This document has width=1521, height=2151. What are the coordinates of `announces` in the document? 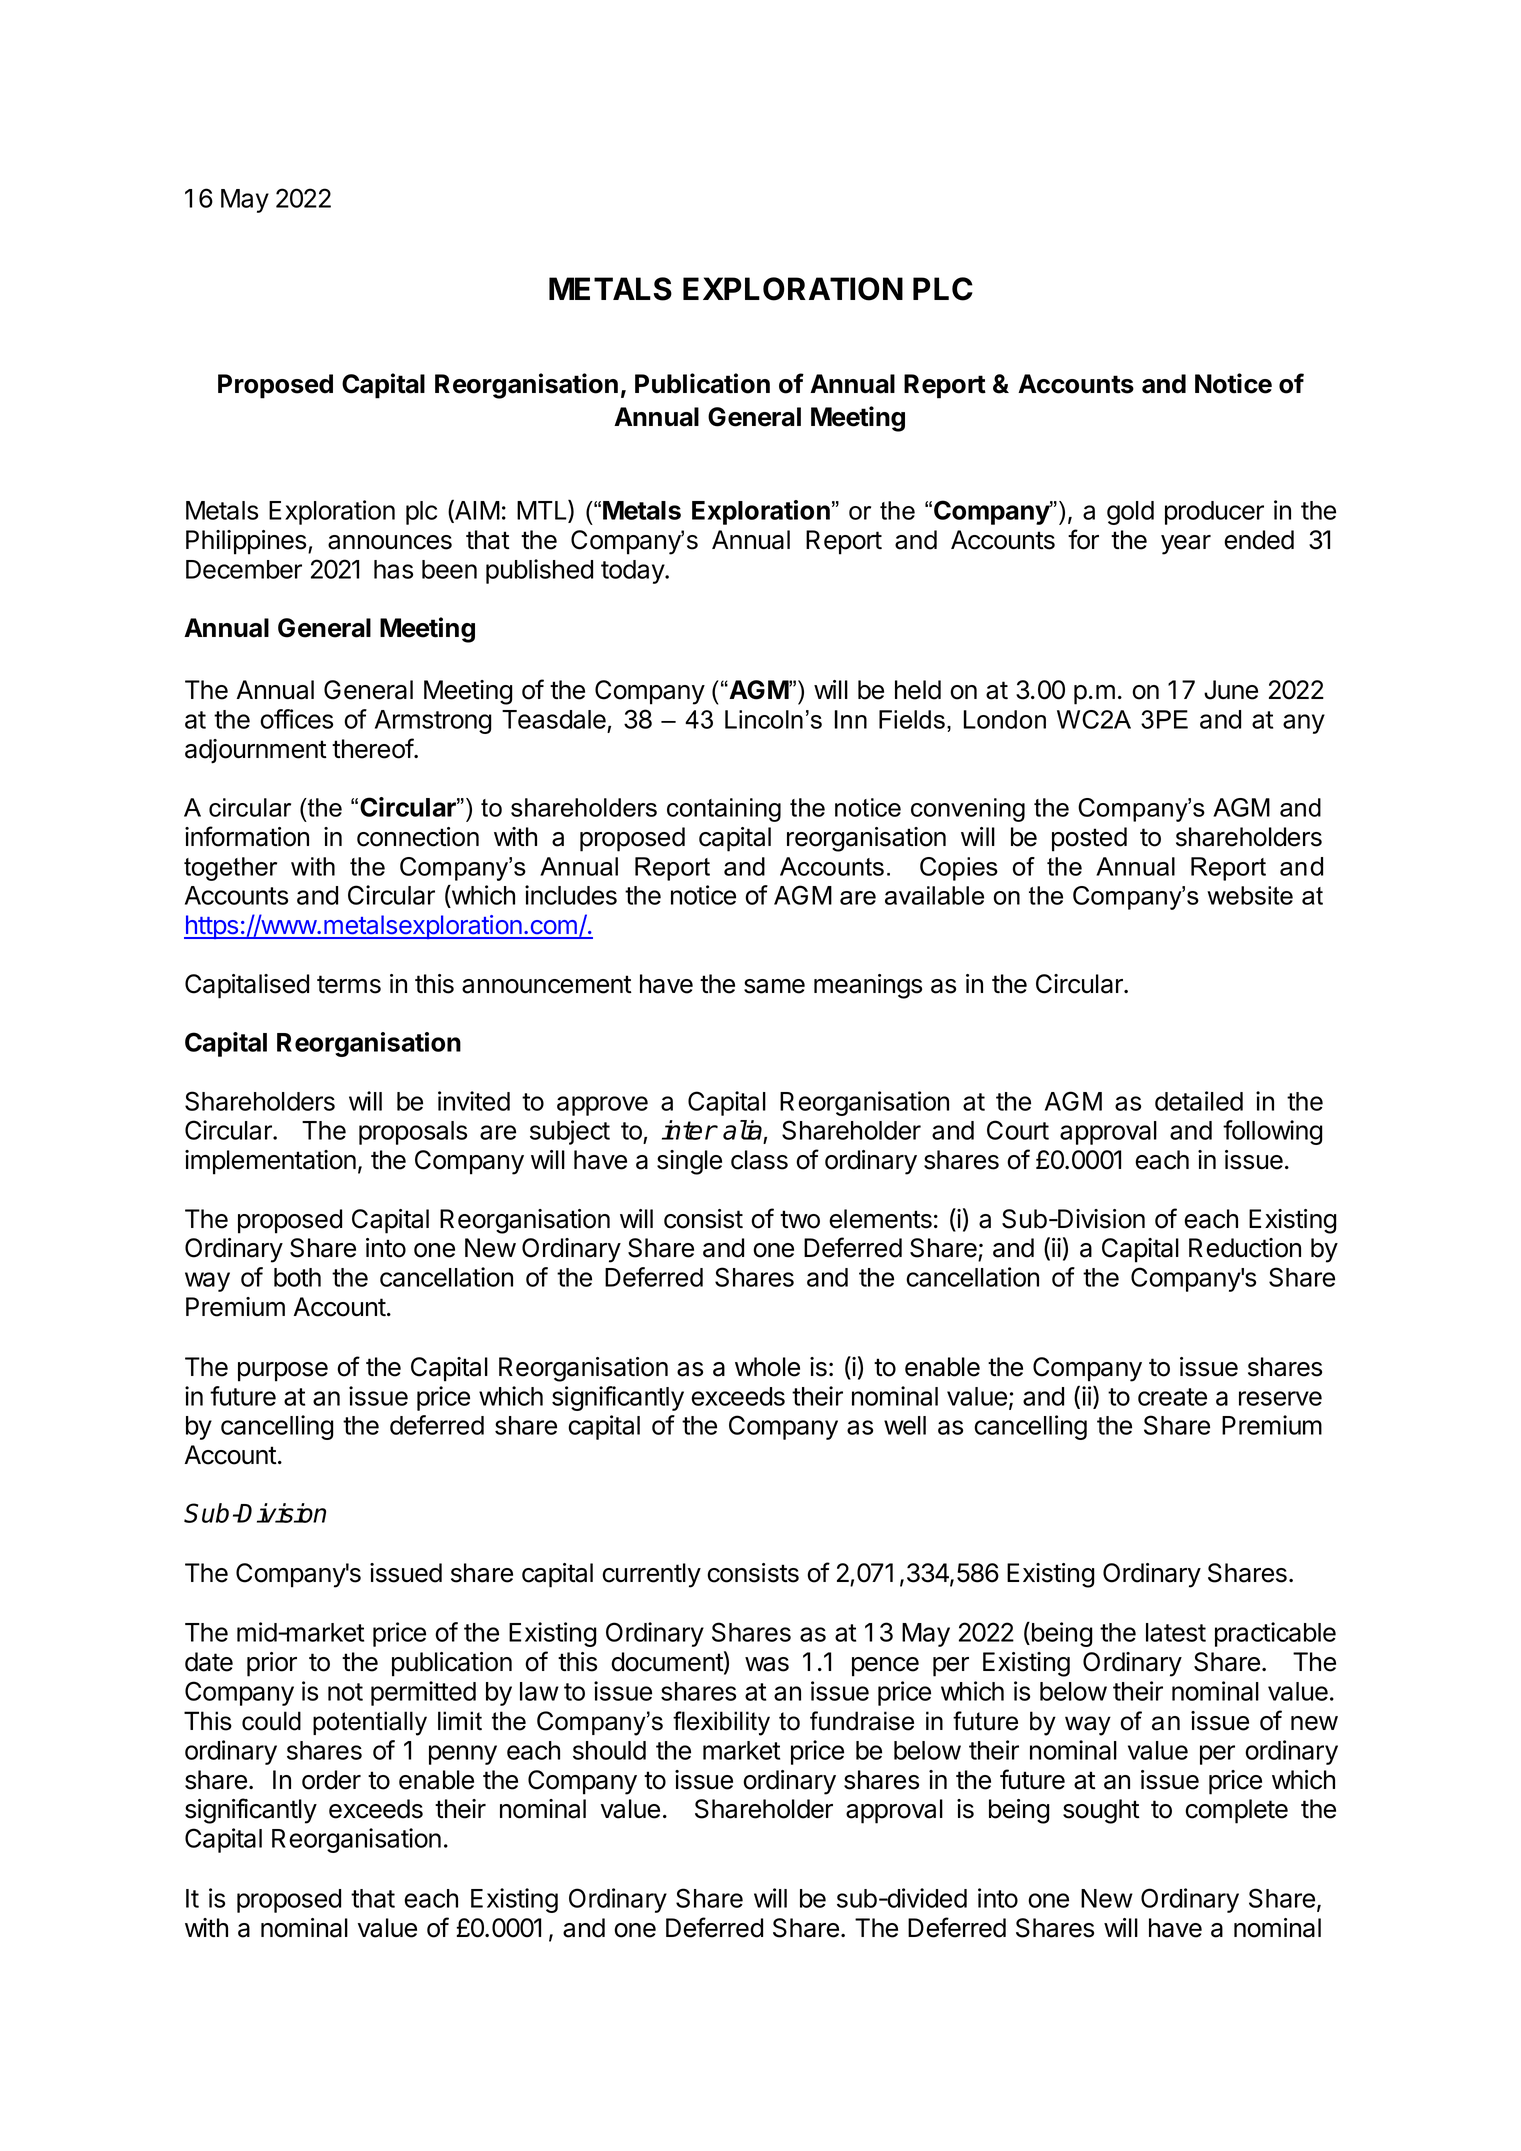 It's located at (390, 542).
